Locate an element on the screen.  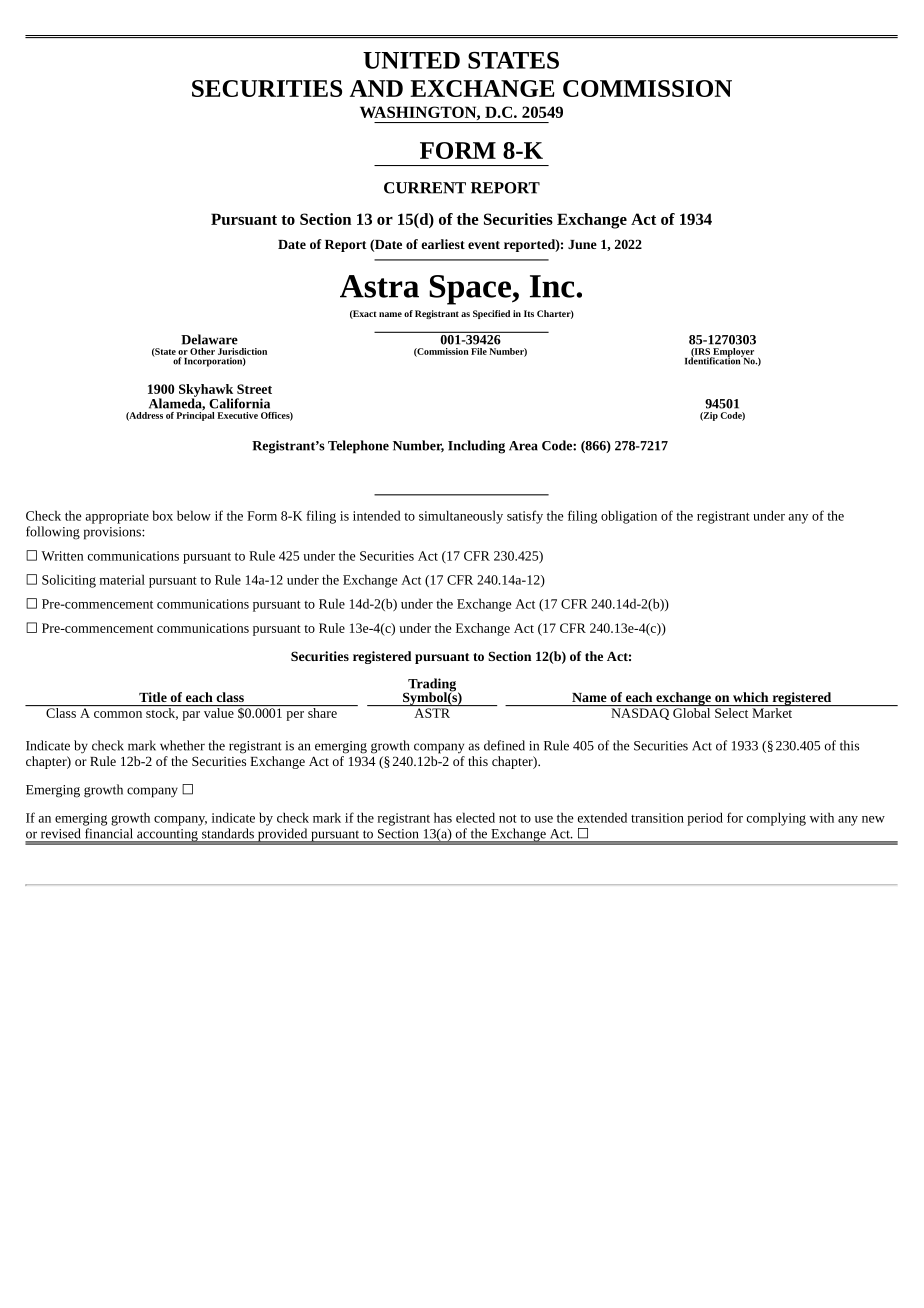
Its is located at coordinates (529, 313).
